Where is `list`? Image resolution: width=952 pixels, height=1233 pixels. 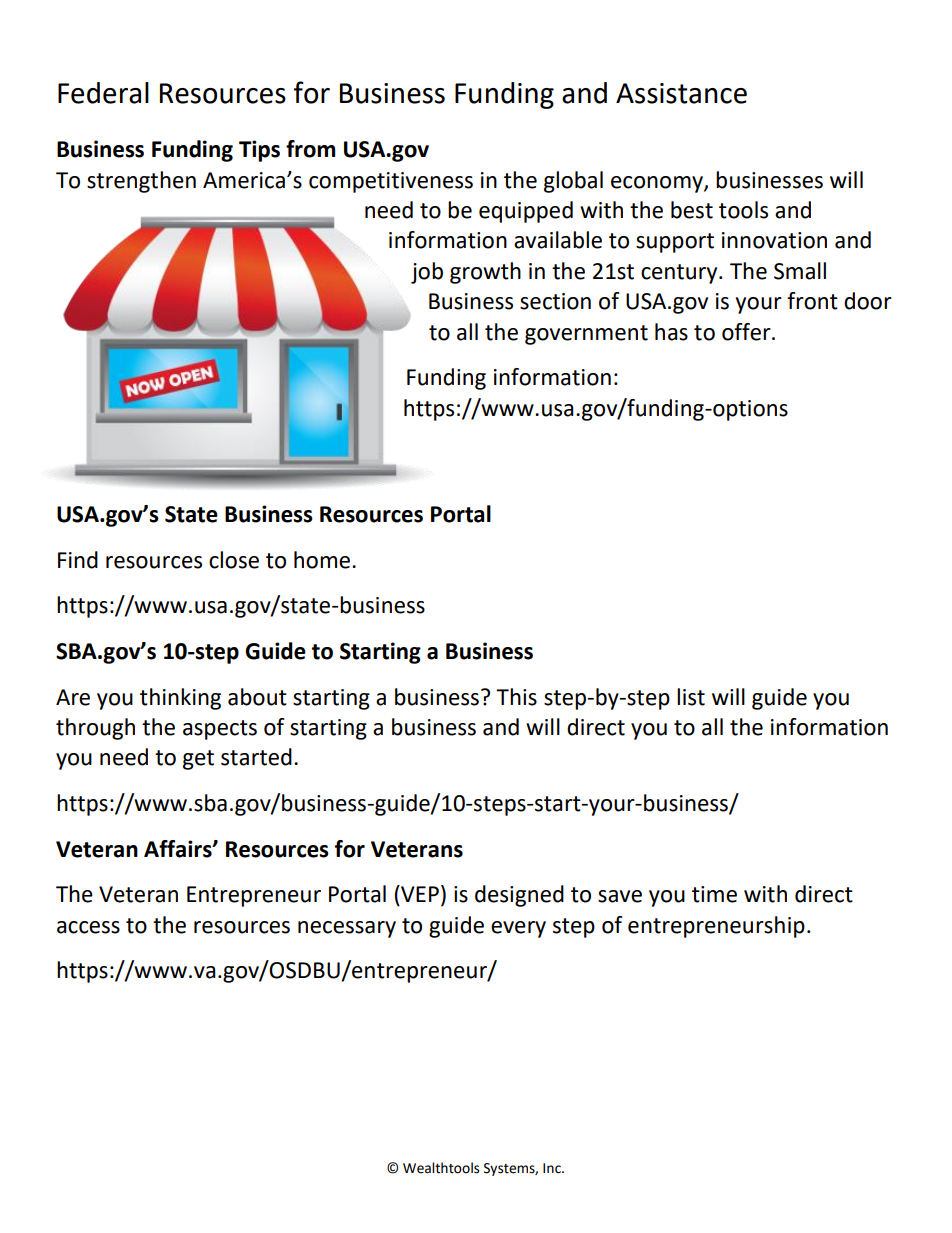
list is located at coordinates (691, 697).
